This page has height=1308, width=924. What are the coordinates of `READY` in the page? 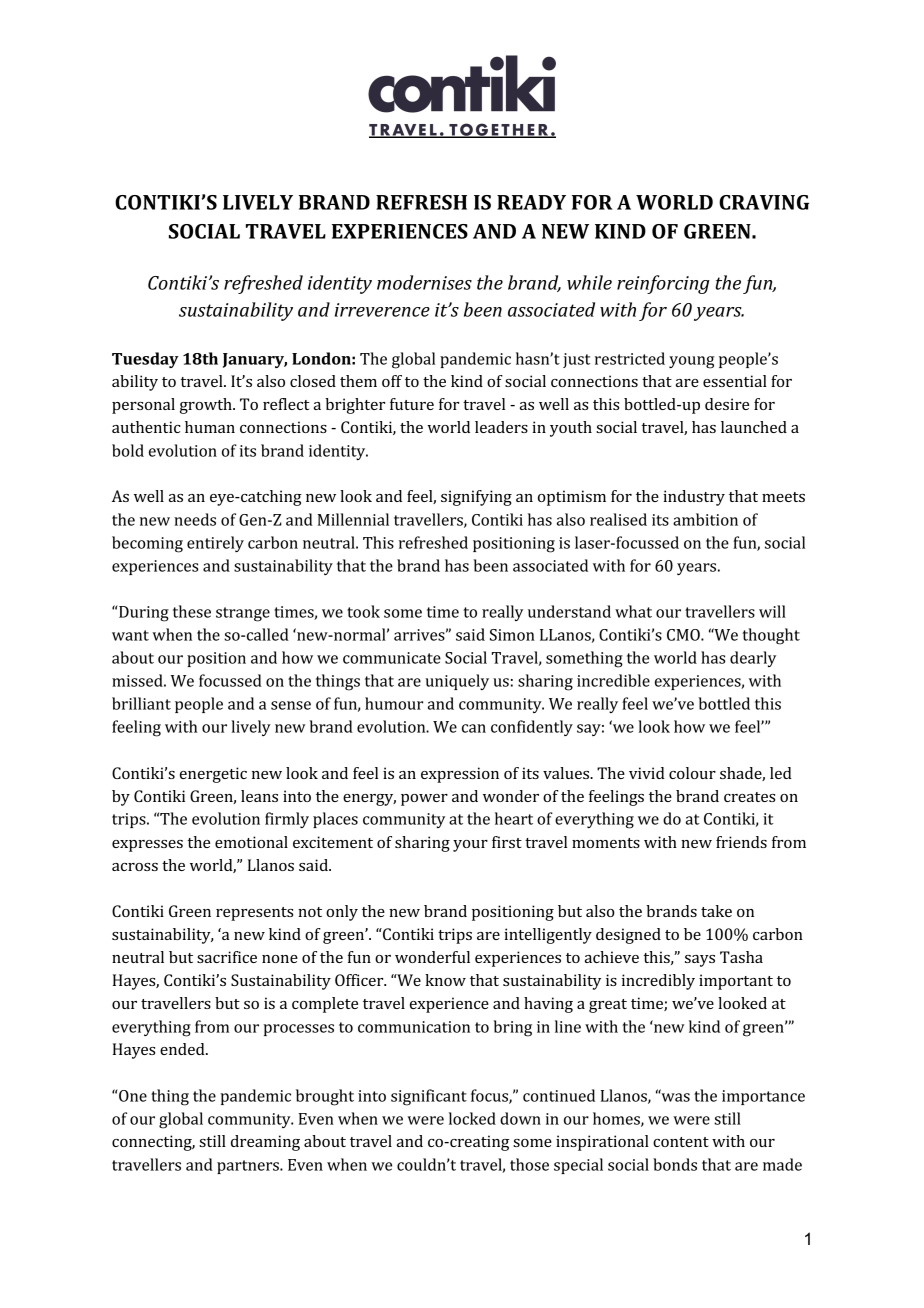 It's located at (531, 202).
